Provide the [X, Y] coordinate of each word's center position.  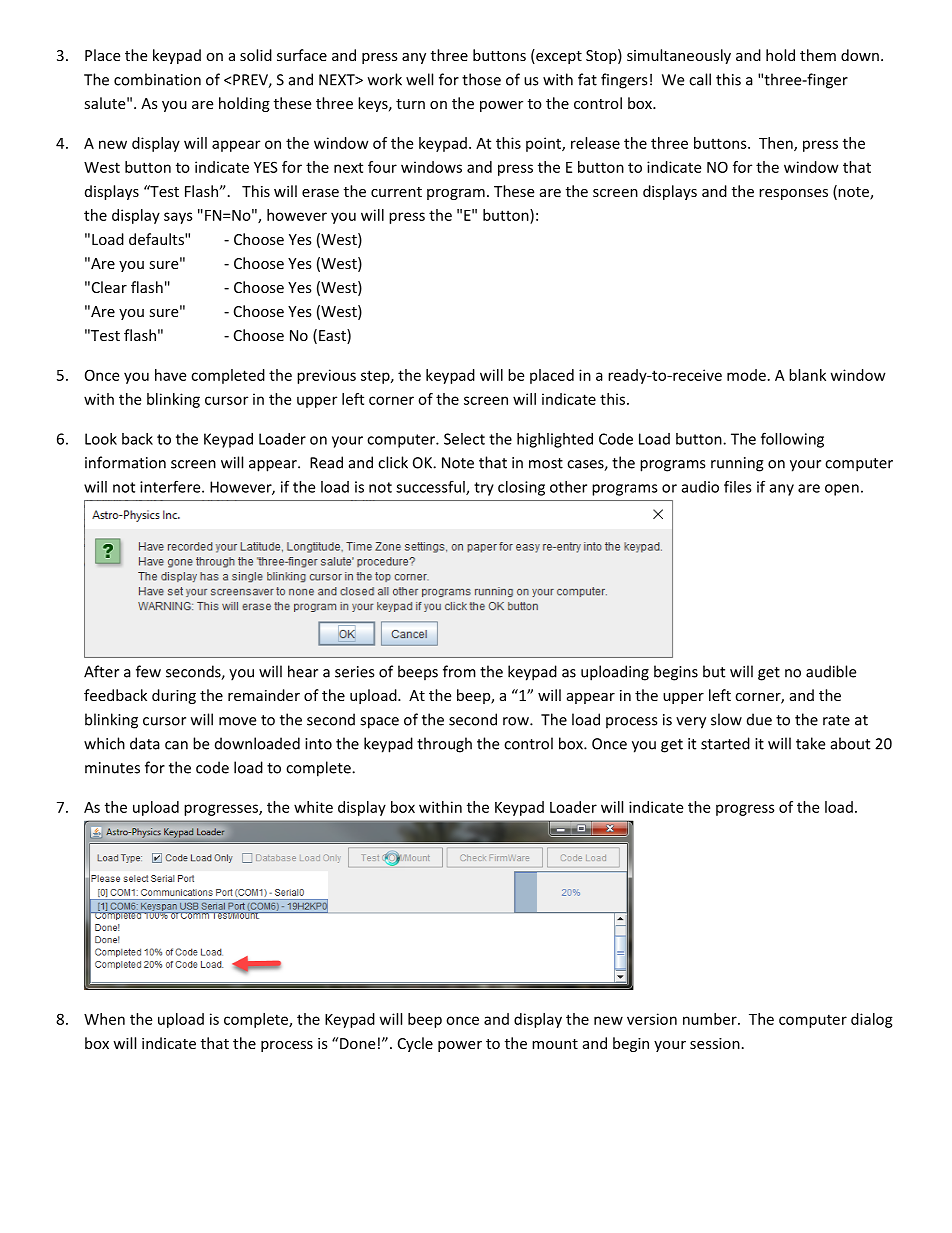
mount [555, 1044]
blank [807, 375]
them [818, 55]
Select [464, 439]
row [517, 721]
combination [157, 79]
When [104, 1019]
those [481, 79]
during [174, 696]
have [170, 375]
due [759, 719]
